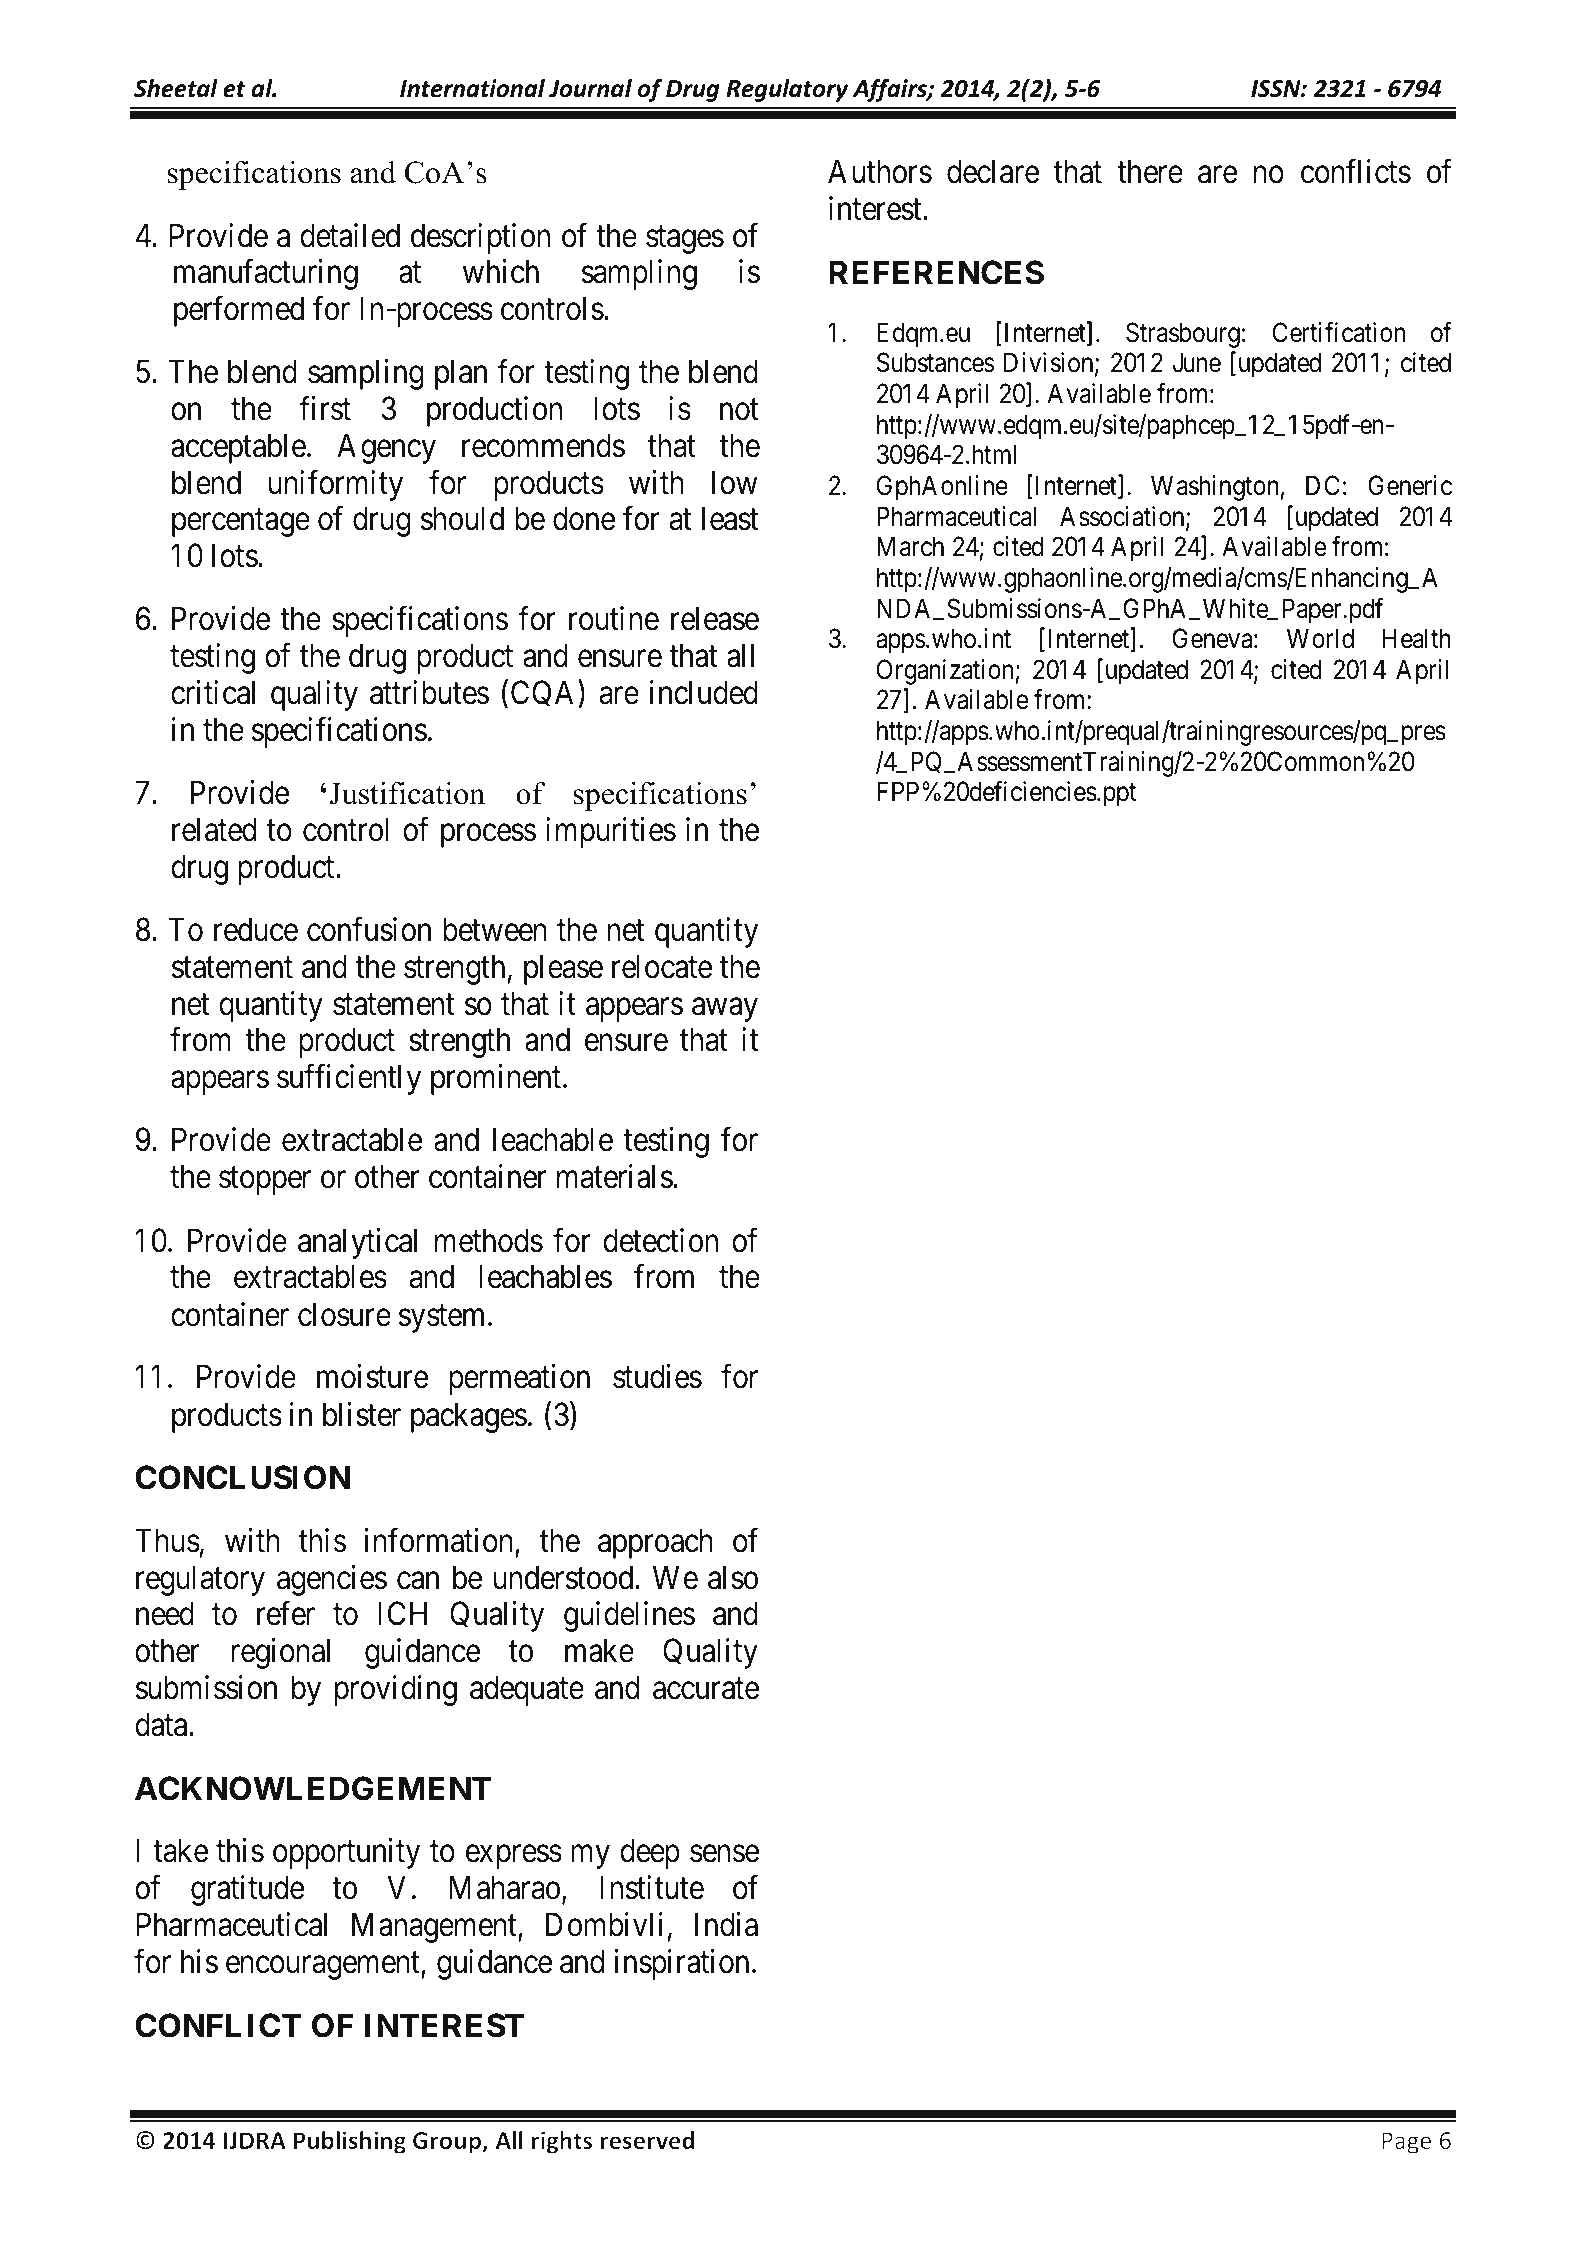  Describe the element at coordinates (407, 793) in the page. I see `Justification` at that location.
